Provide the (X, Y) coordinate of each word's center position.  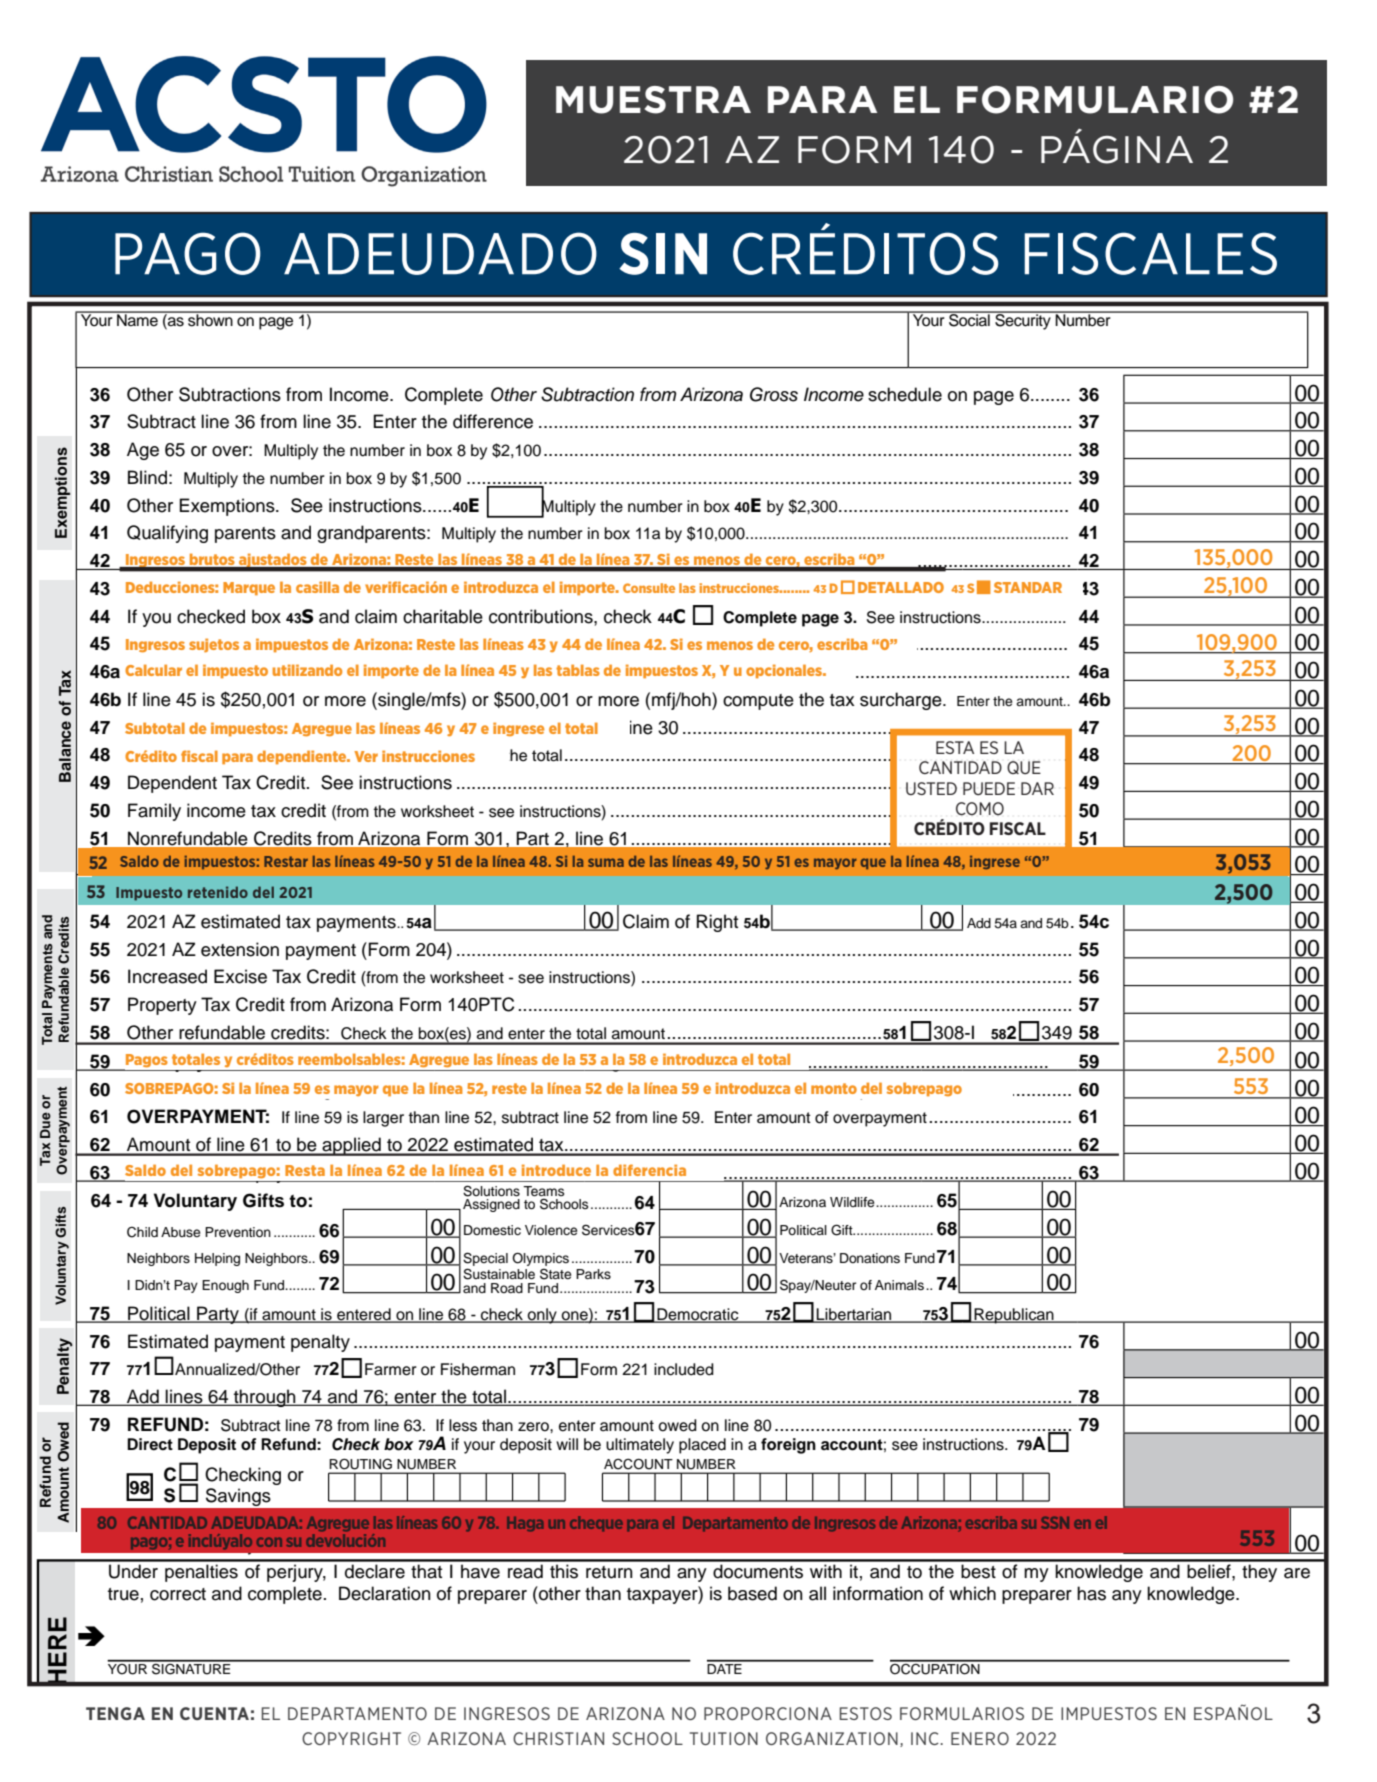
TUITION (724, 1738)
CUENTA (214, 1713)
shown (210, 319)
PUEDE (989, 788)
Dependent (172, 784)
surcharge (902, 701)
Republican (1014, 1316)
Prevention (238, 1232)
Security (1023, 321)
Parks (593, 1274)
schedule (905, 394)
